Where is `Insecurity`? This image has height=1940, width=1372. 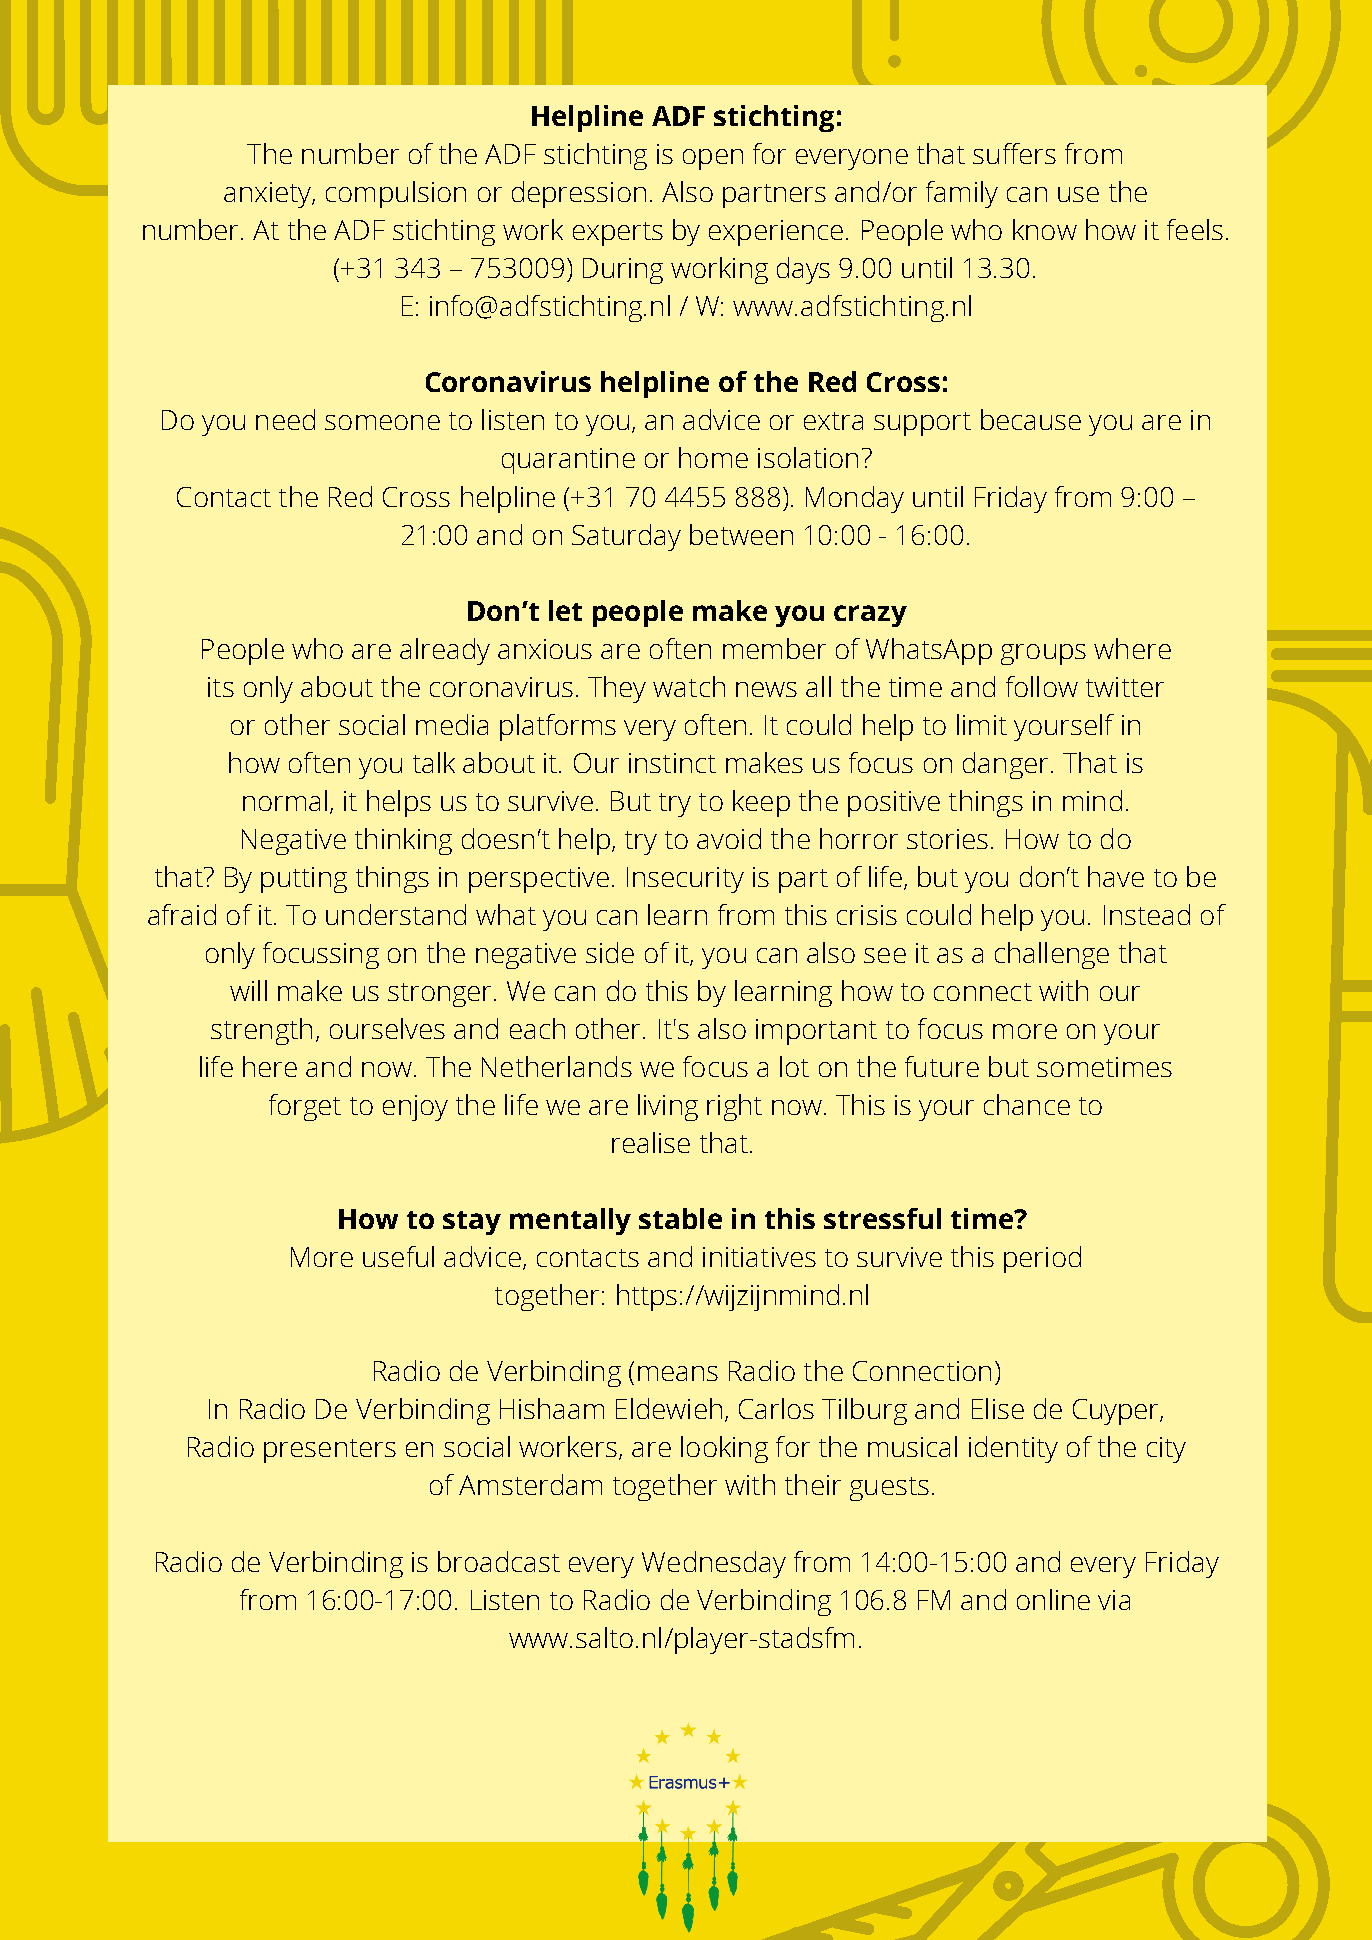 Insecurity is located at coordinates (685, 880).
